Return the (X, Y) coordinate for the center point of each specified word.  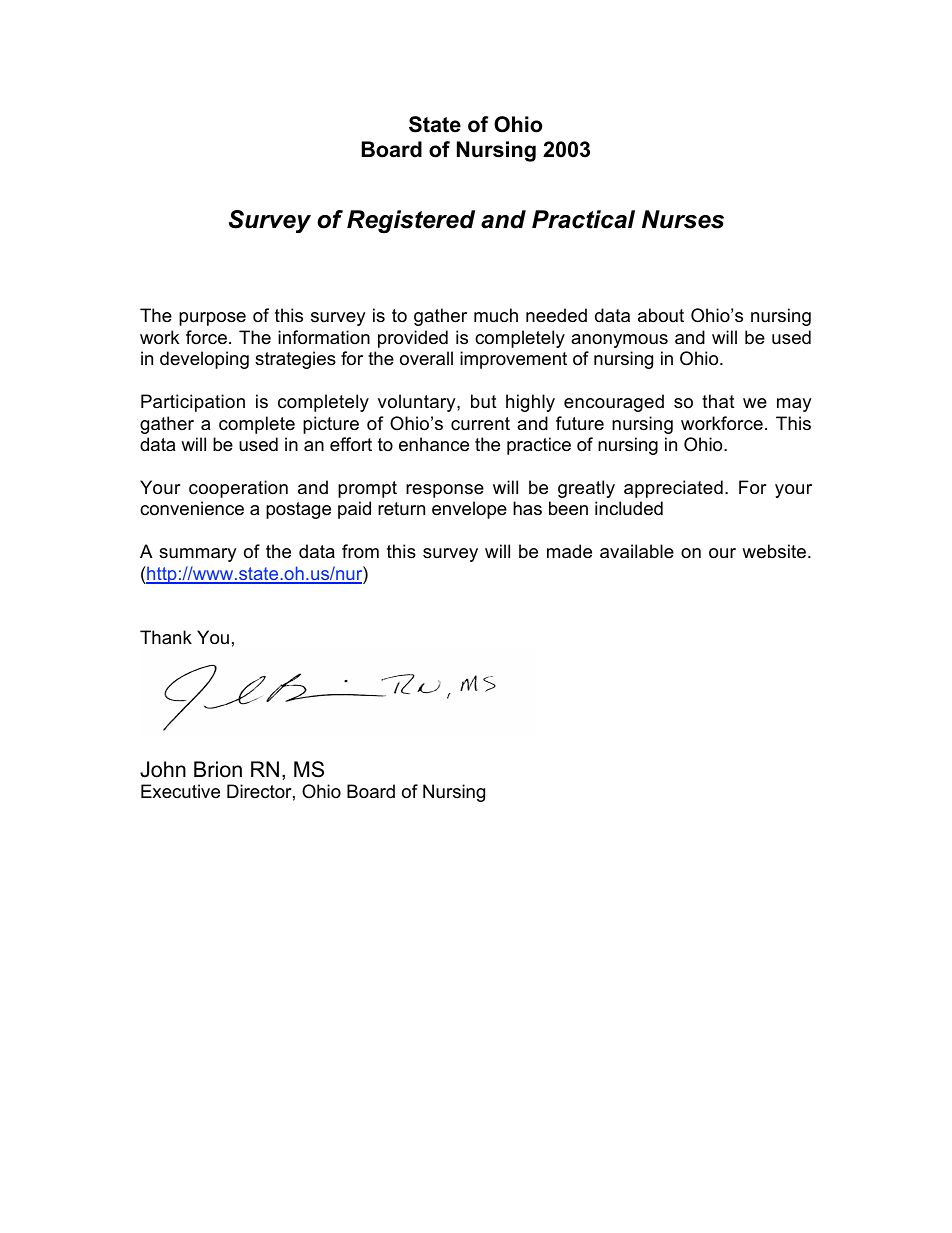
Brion (218, 769)
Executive (180, 791)
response (445, 491)
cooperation (238, 489)
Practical (583, 219)
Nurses (683, 219)
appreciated (673, 489)
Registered (411, 221)
